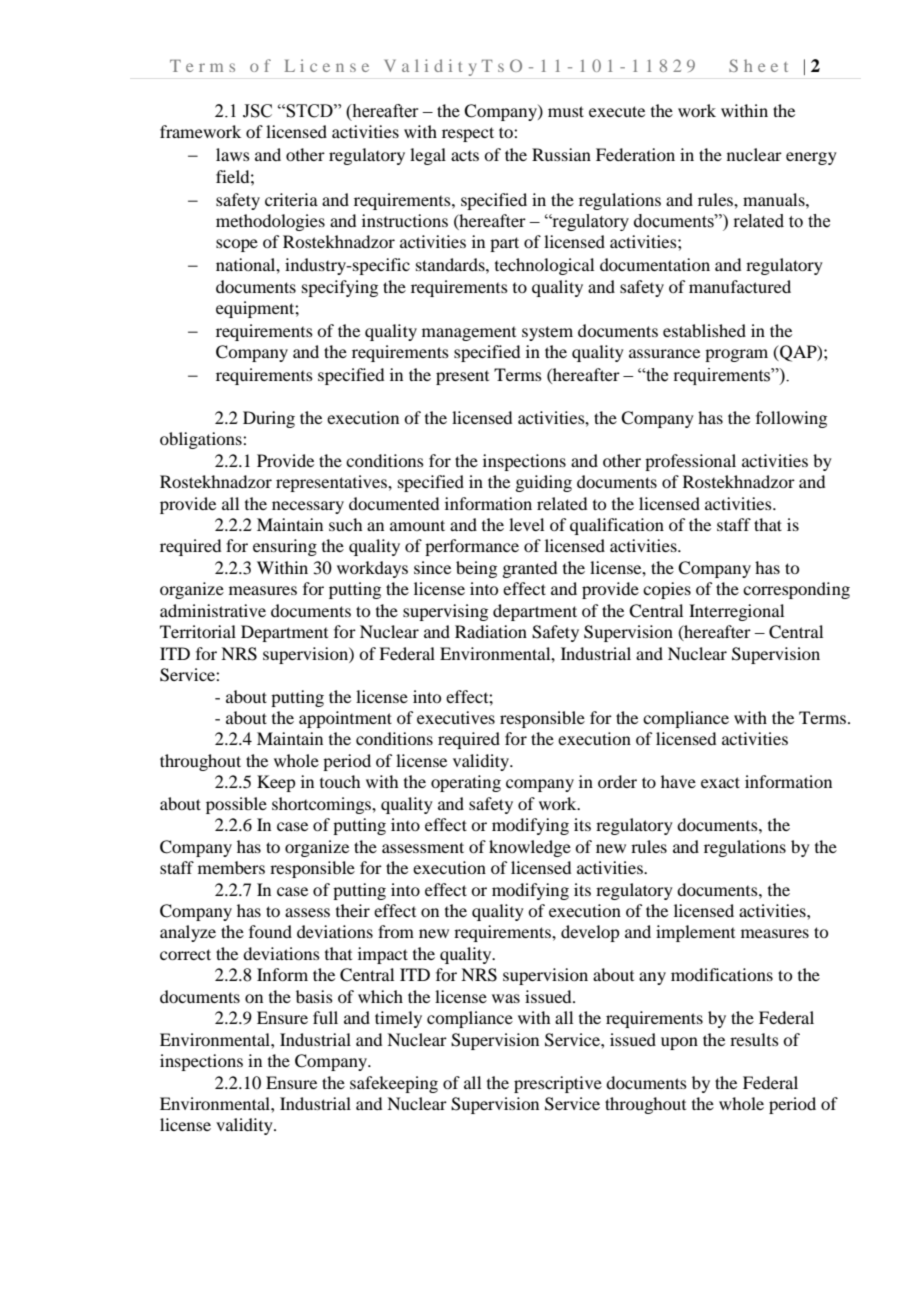  Describe the element at coordinates (468, 134) in the screenshot. I see `respect` at that location.
